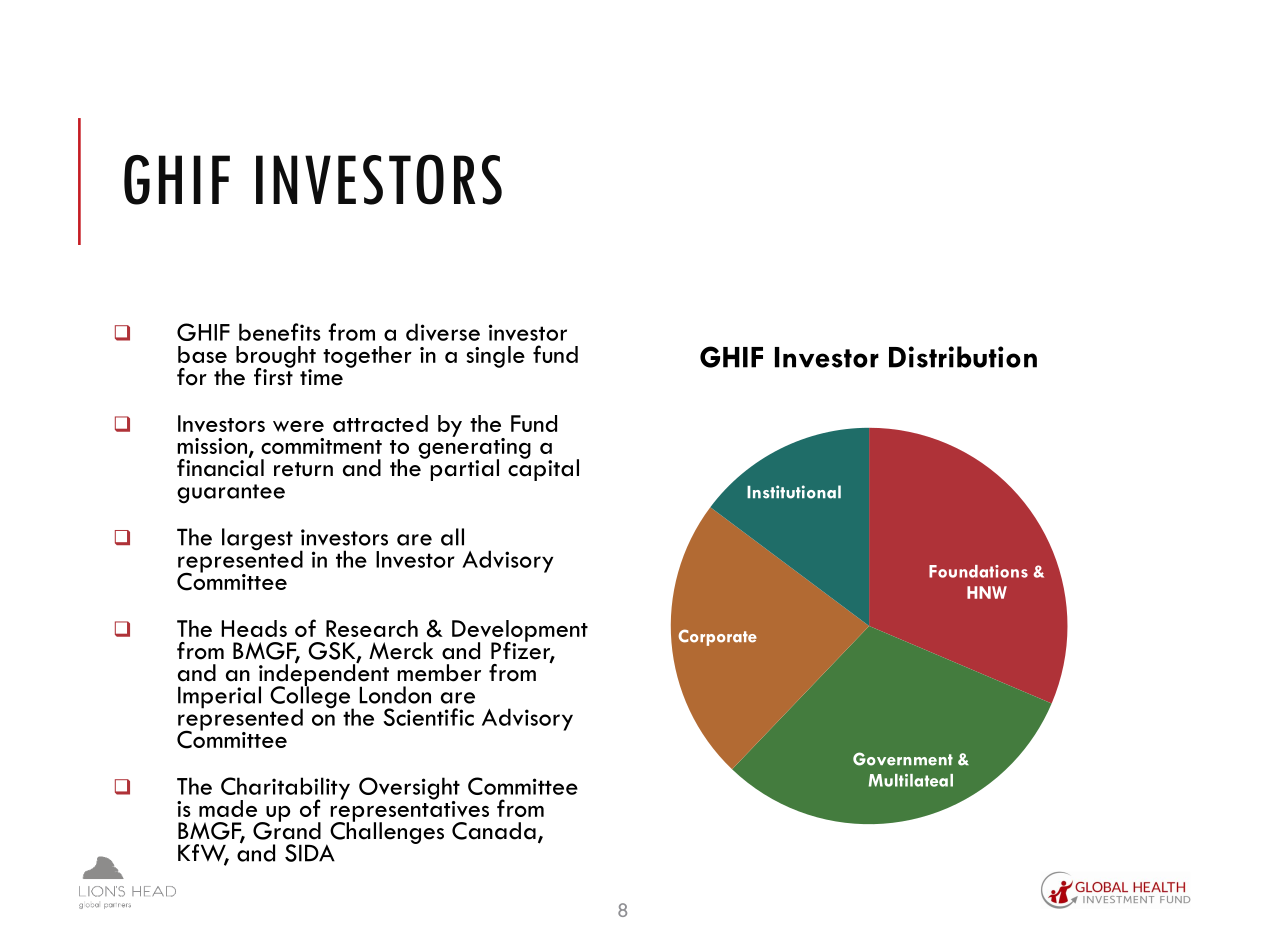 The image size is (1270, 952). I want to click on largest, so click(257, 539).
